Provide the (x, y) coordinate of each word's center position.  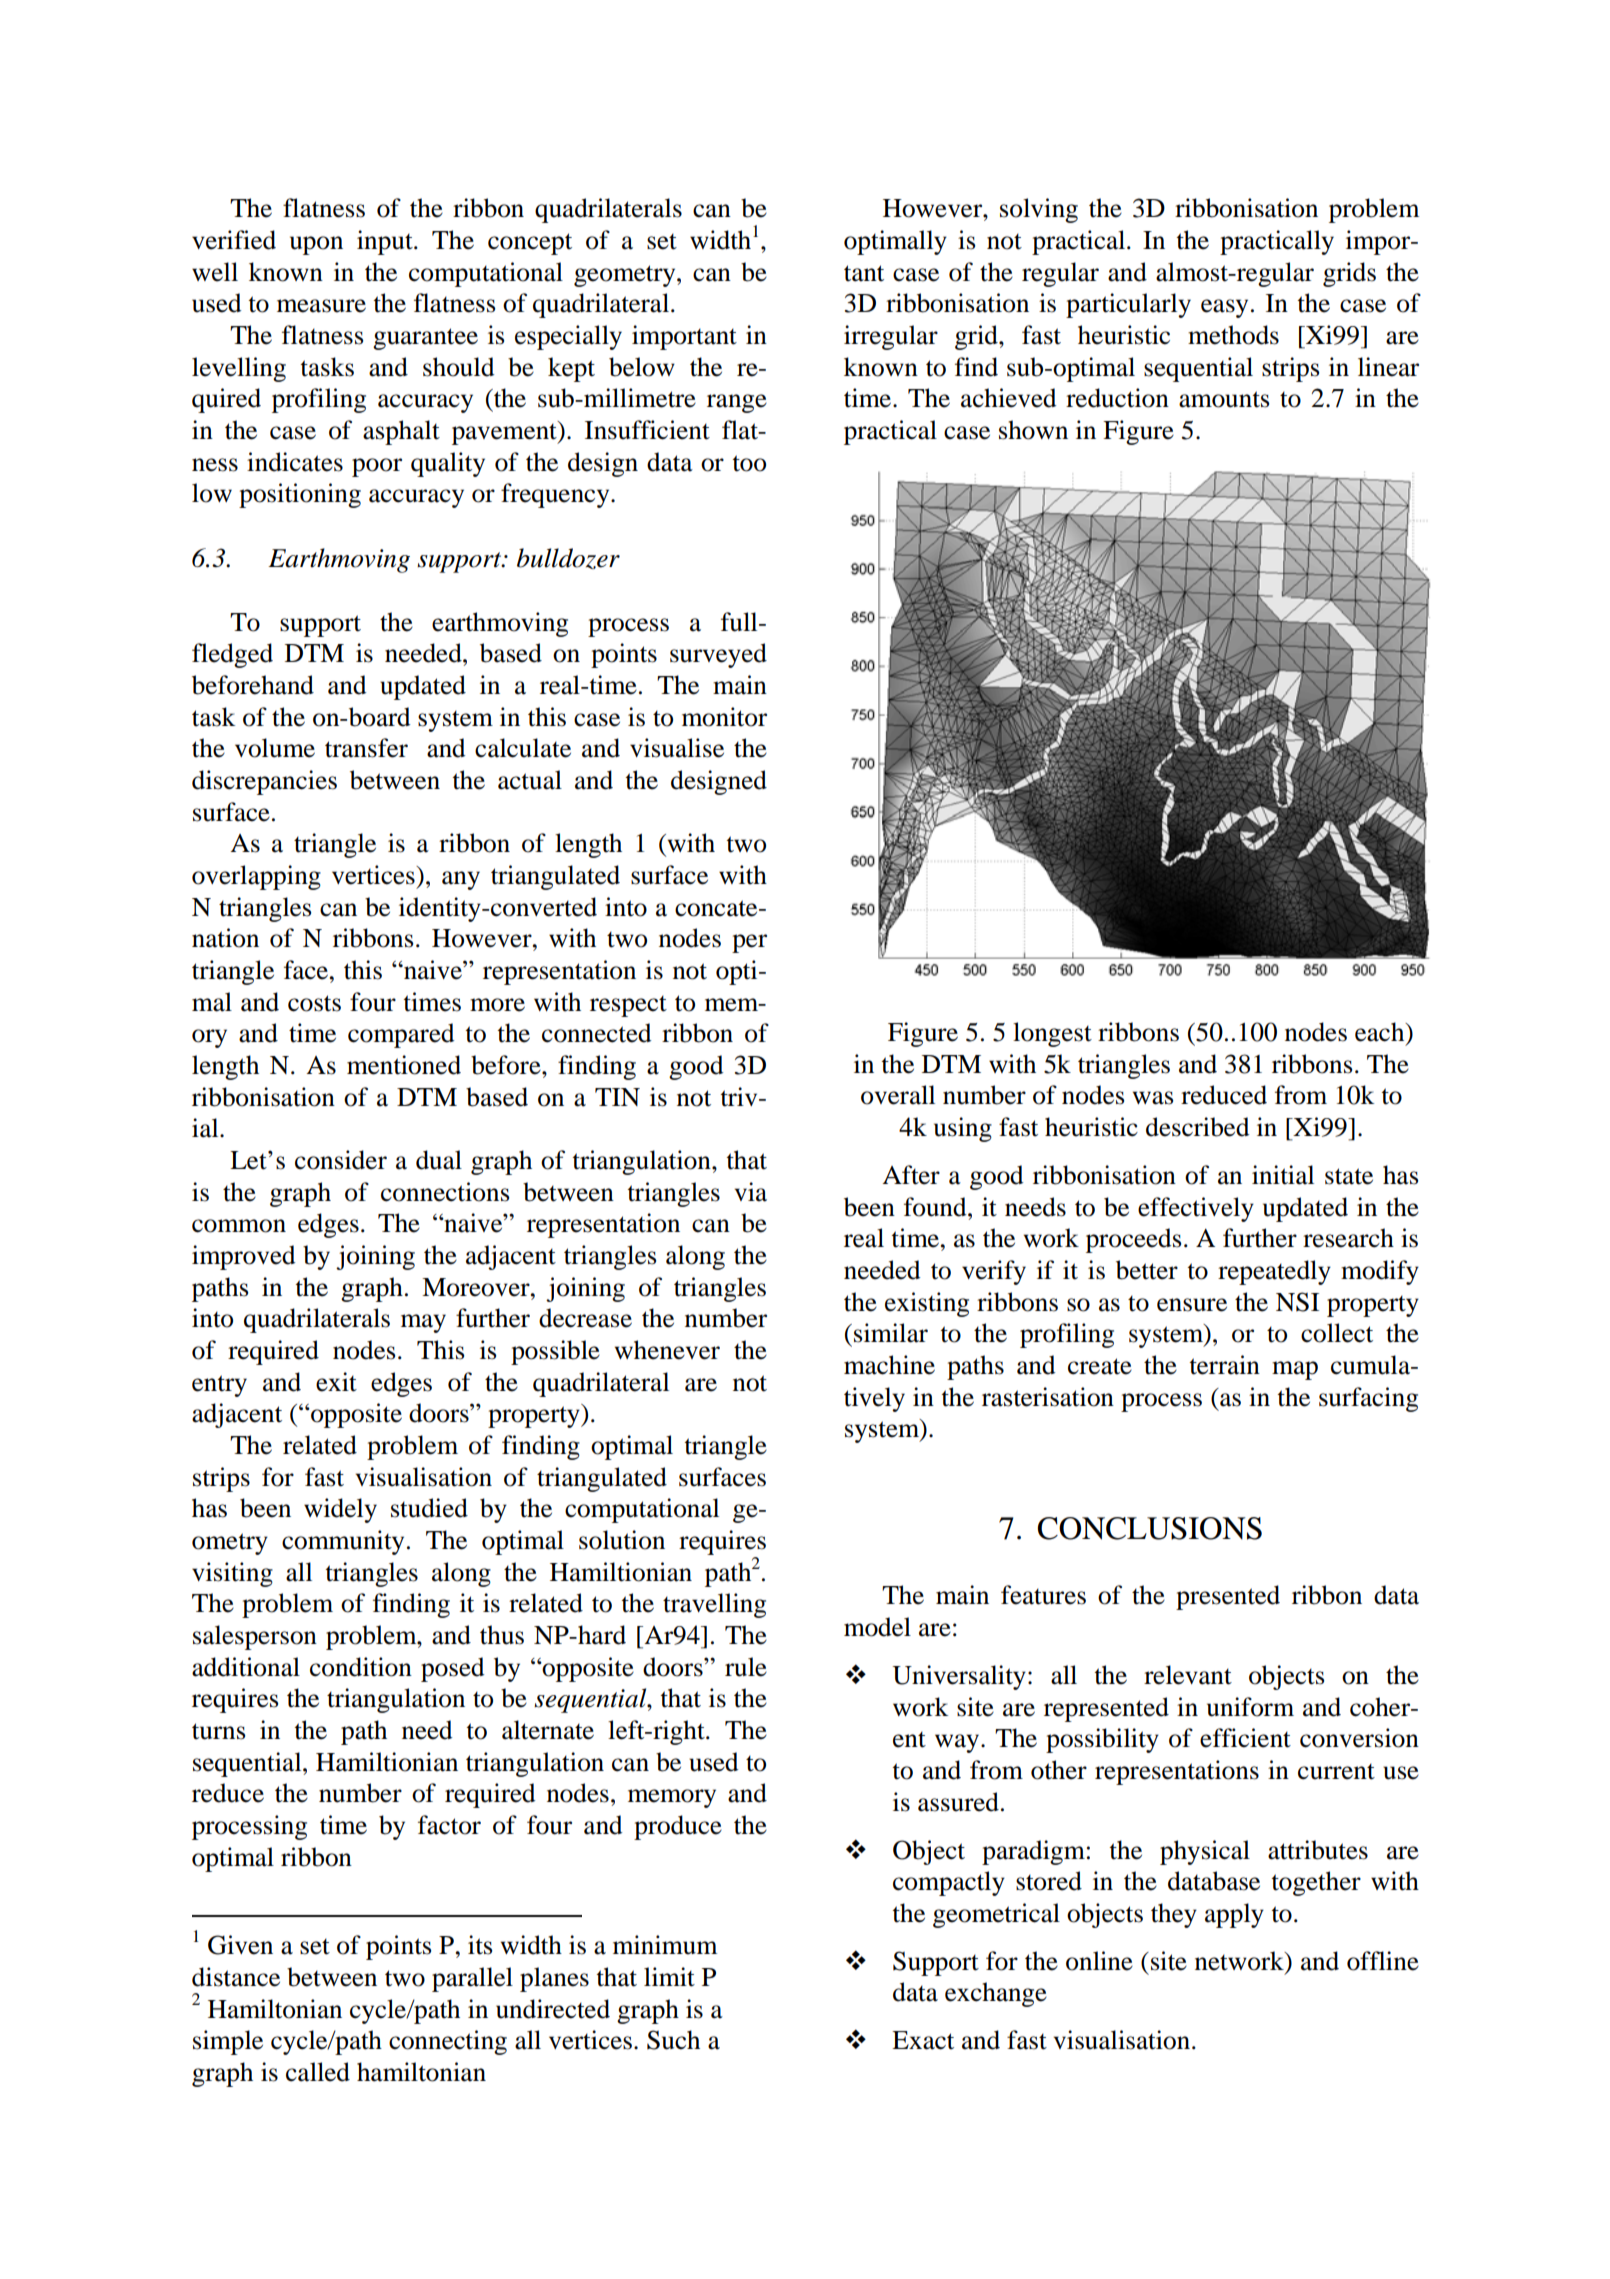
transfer (366, 748)
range (737, 403)
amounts (1224, 399)
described (1198, 1127)
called (318, 2072)
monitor (724, 717)
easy (1224, 308)
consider (341, 1160)
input (386, 242)
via (750, 1192)
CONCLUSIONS (1149, 1528)
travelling (714, 1605)
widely (340, 1510)
